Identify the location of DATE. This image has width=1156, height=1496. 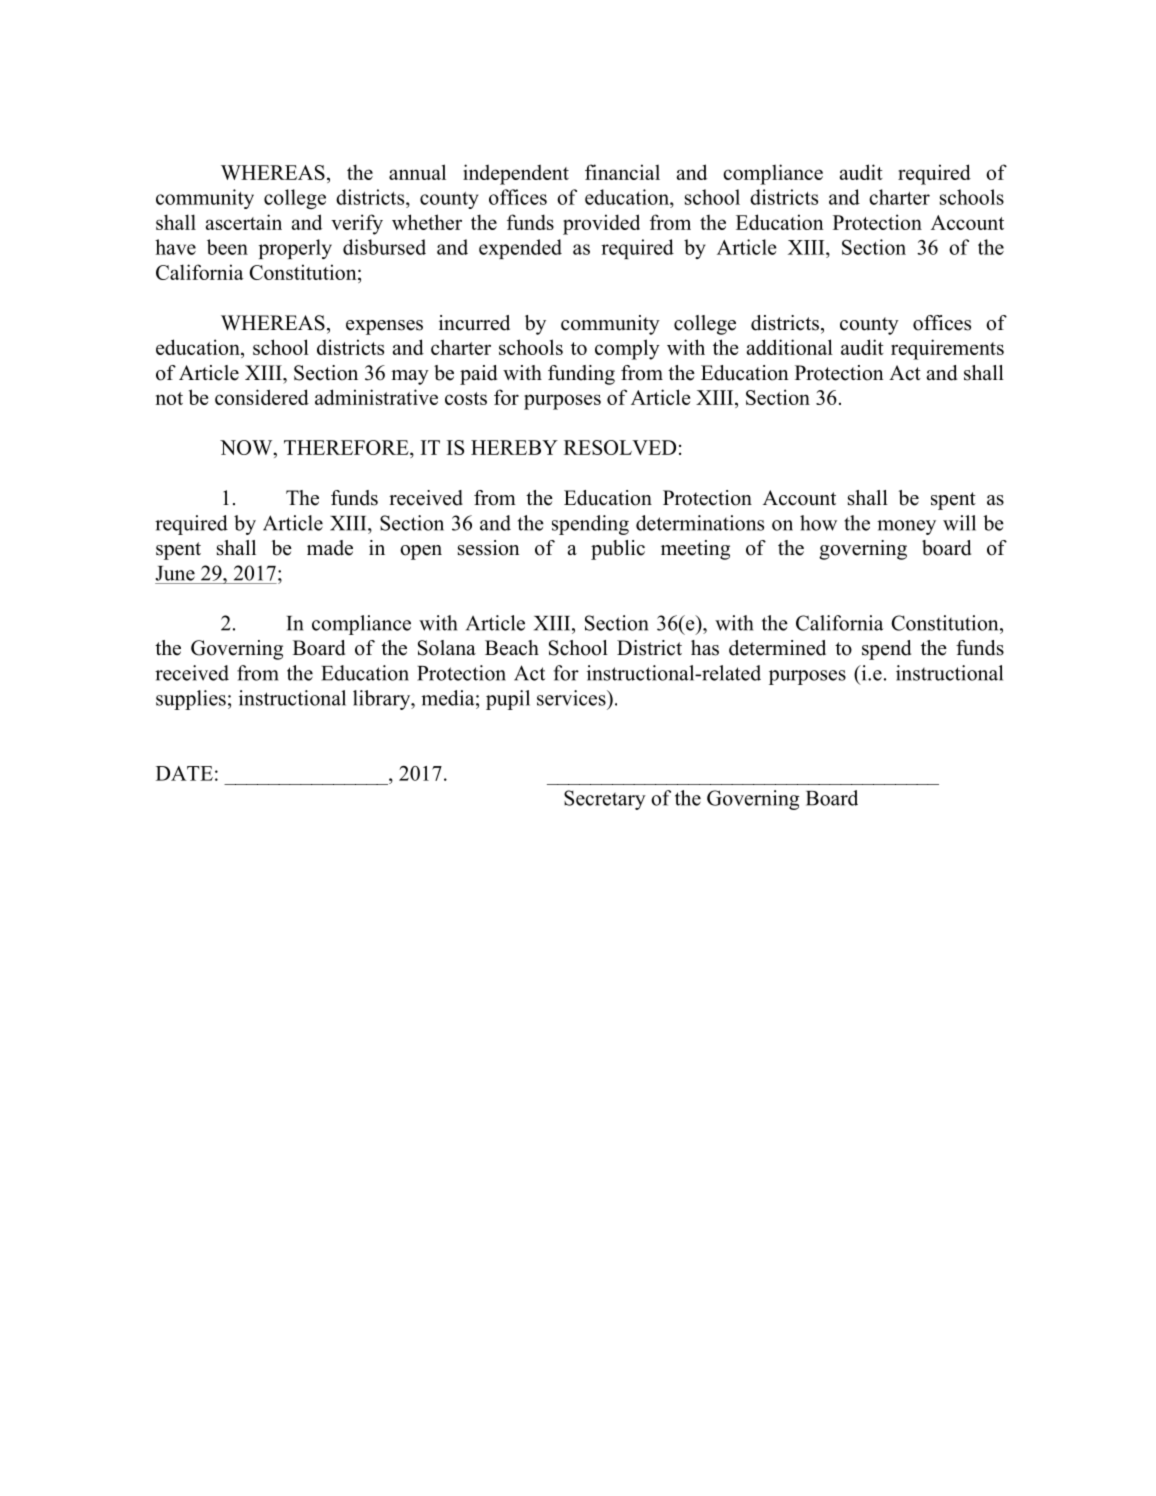
(184, 773).
